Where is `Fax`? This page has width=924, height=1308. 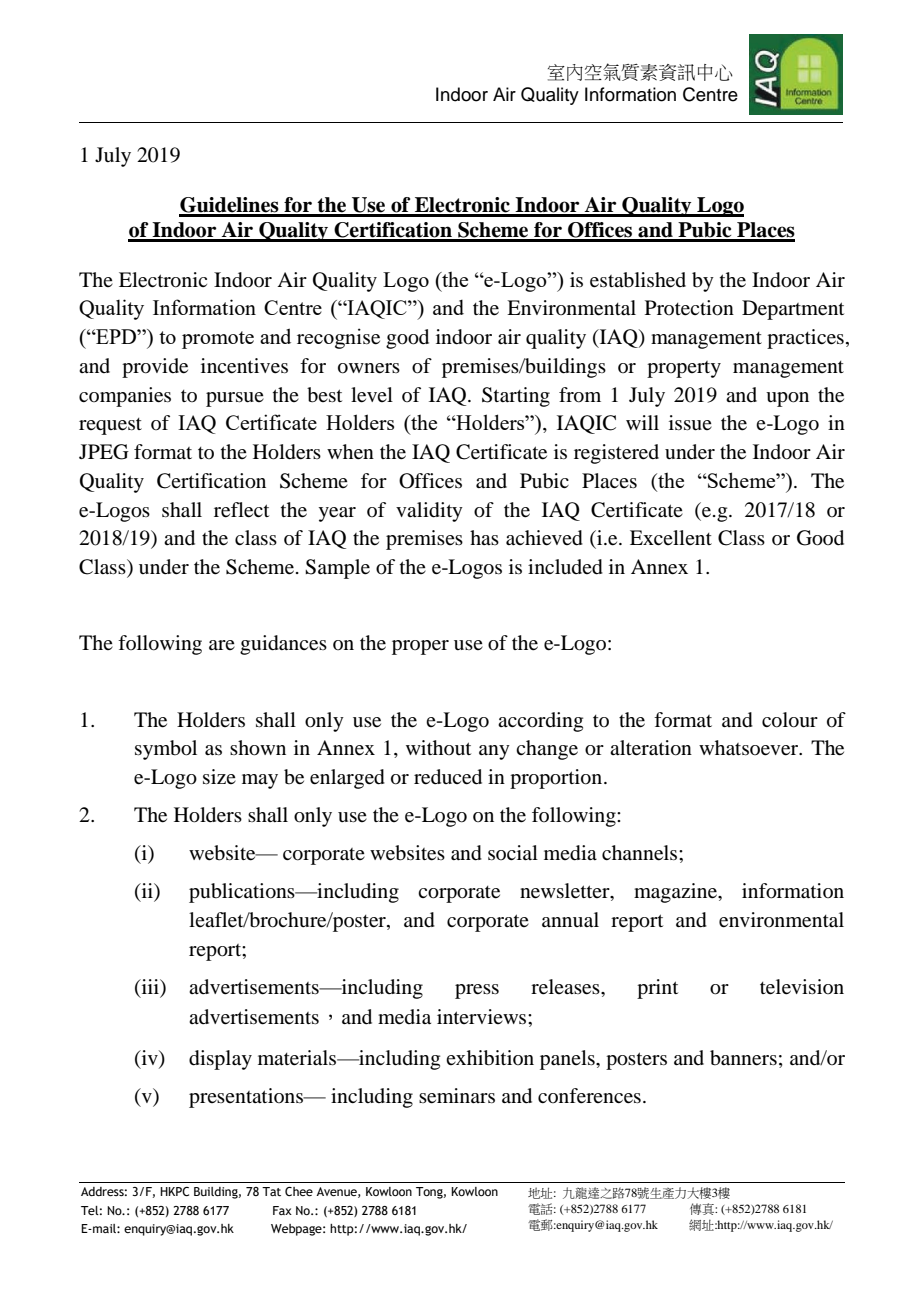 Fax is located at coordinates (282, 1210).
